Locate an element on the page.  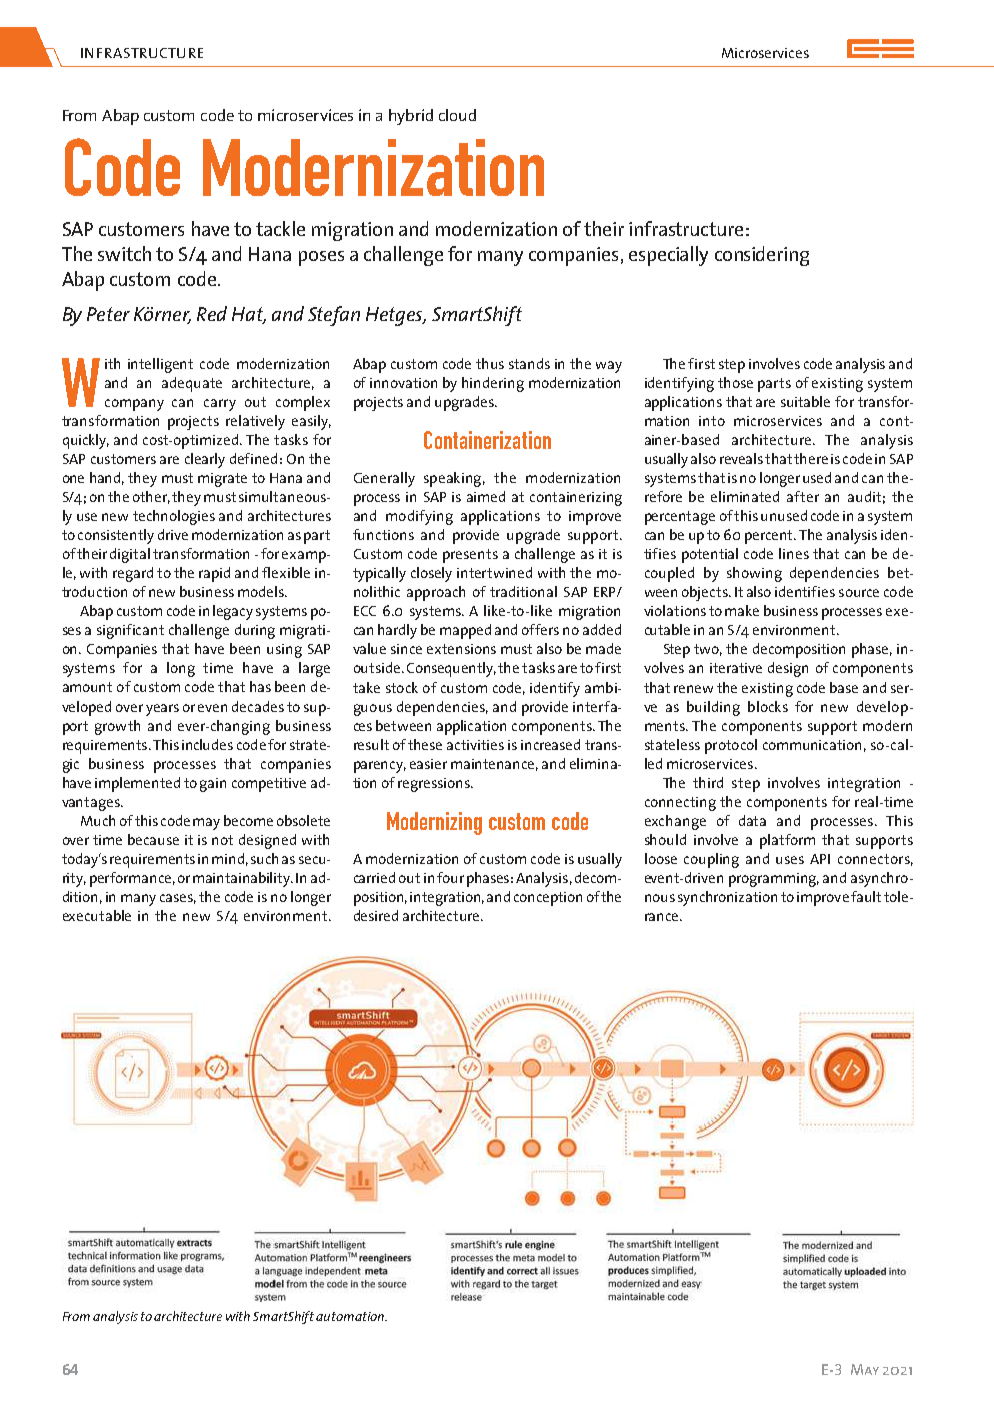
considering is located at coordinates (762, 256).
